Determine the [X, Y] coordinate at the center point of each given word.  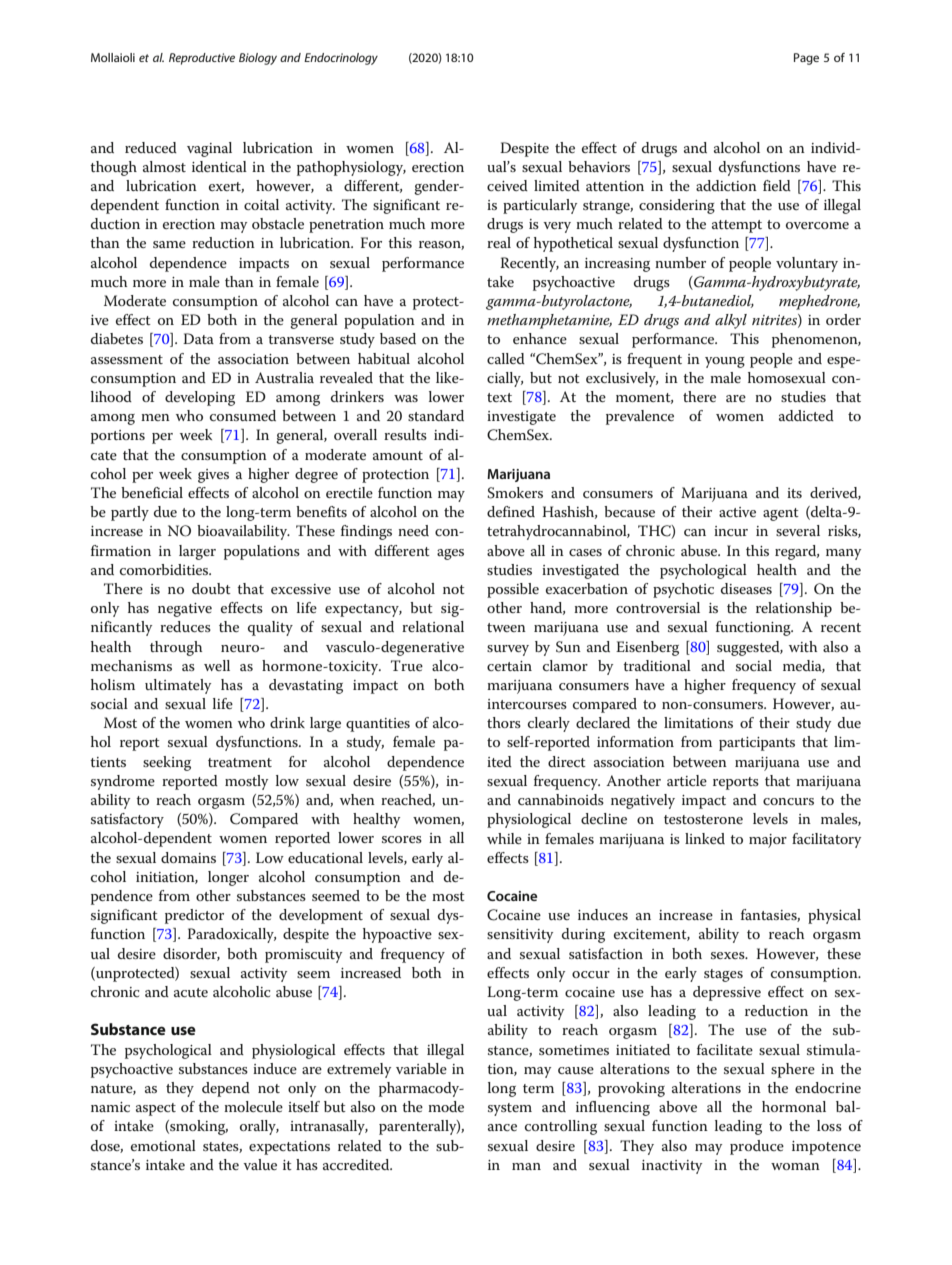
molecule [253, 1106]
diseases [746, 588]
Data [198, 338]
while [504, 838]
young [725, 362]
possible [513, 590]
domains [188, 857]
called [506, 358]
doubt [211, 588]
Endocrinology [341, 59]
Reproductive [202, 59]
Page [806, 59]
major [768, 841]
